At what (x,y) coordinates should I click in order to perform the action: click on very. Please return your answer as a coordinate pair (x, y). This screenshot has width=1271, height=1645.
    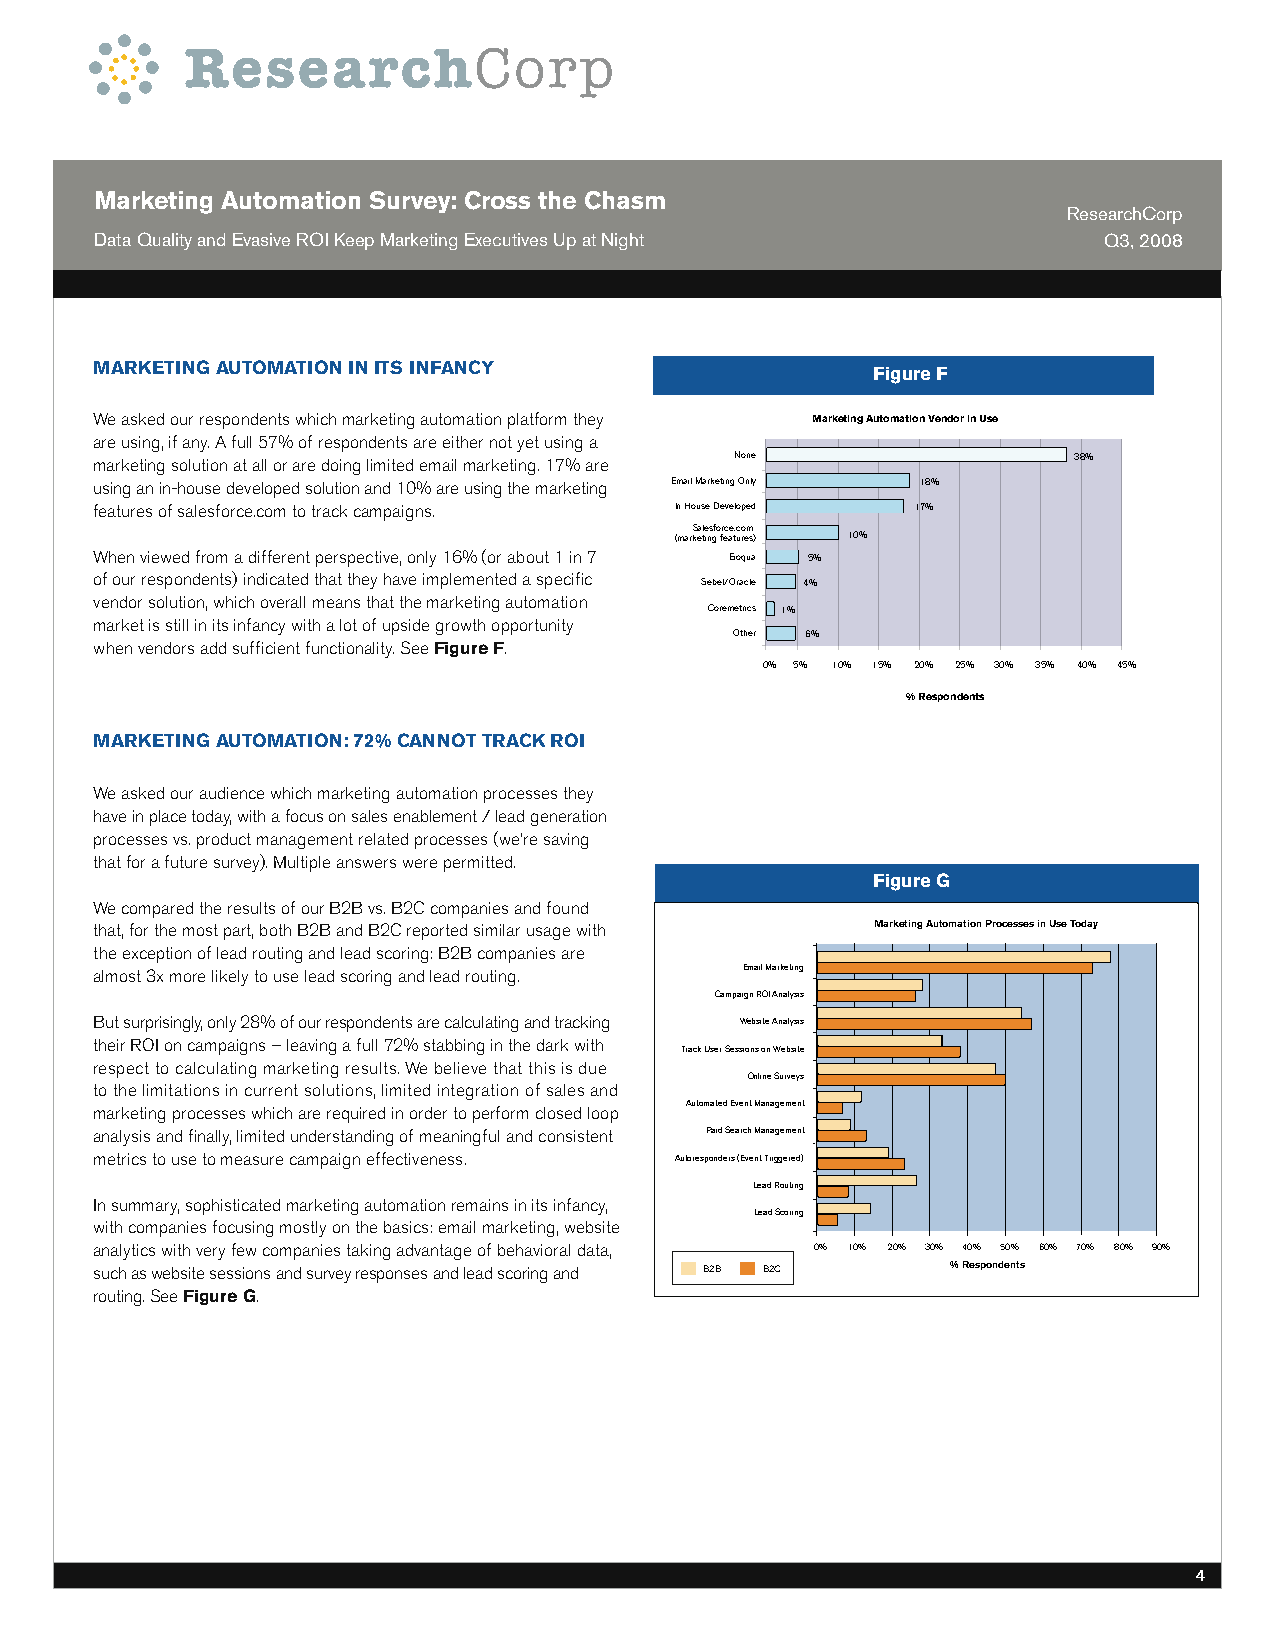
    Looking at the image, I should click on (210, 1253).
